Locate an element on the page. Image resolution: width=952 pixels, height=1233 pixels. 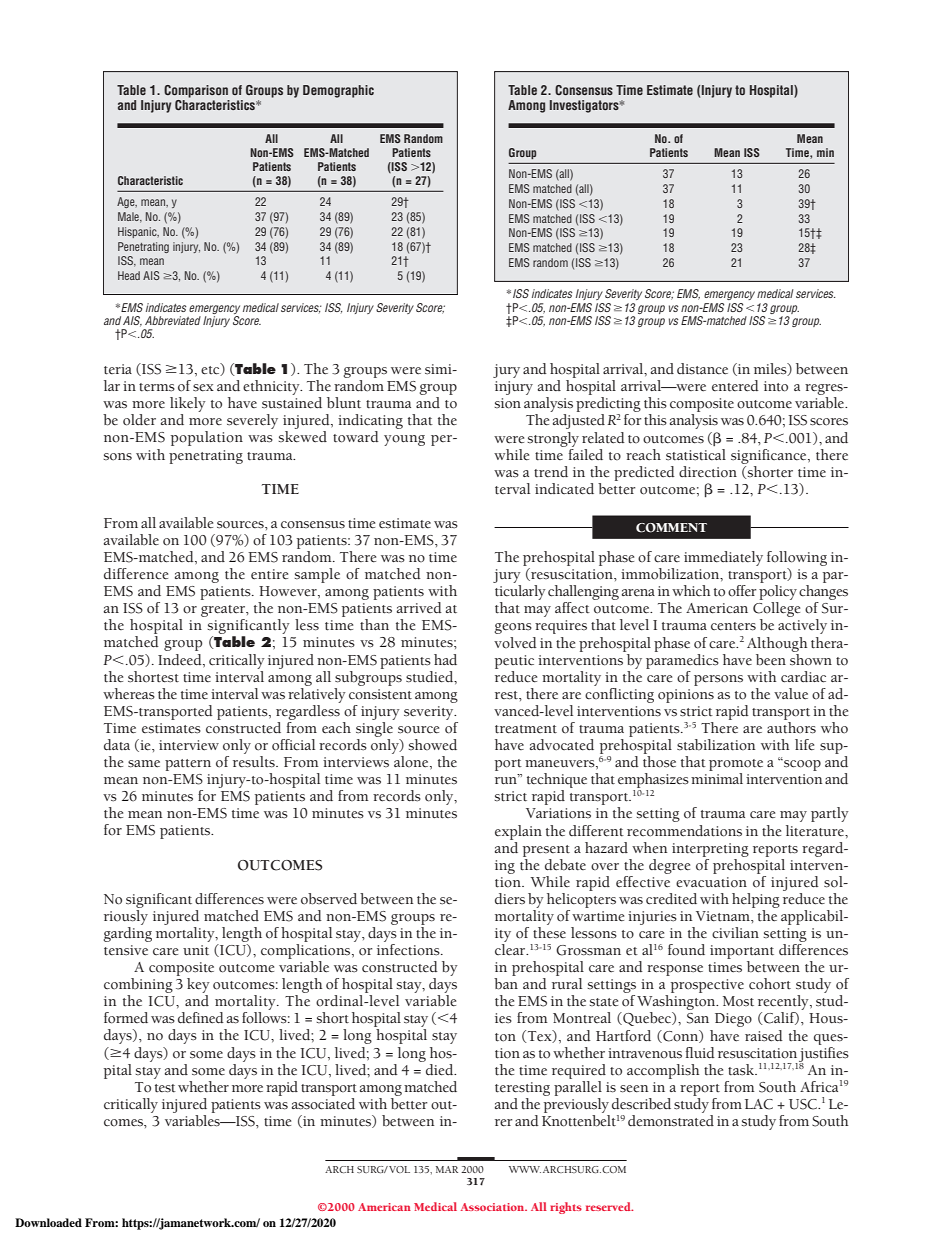
interpreting is located at coordinates (710, 850).
